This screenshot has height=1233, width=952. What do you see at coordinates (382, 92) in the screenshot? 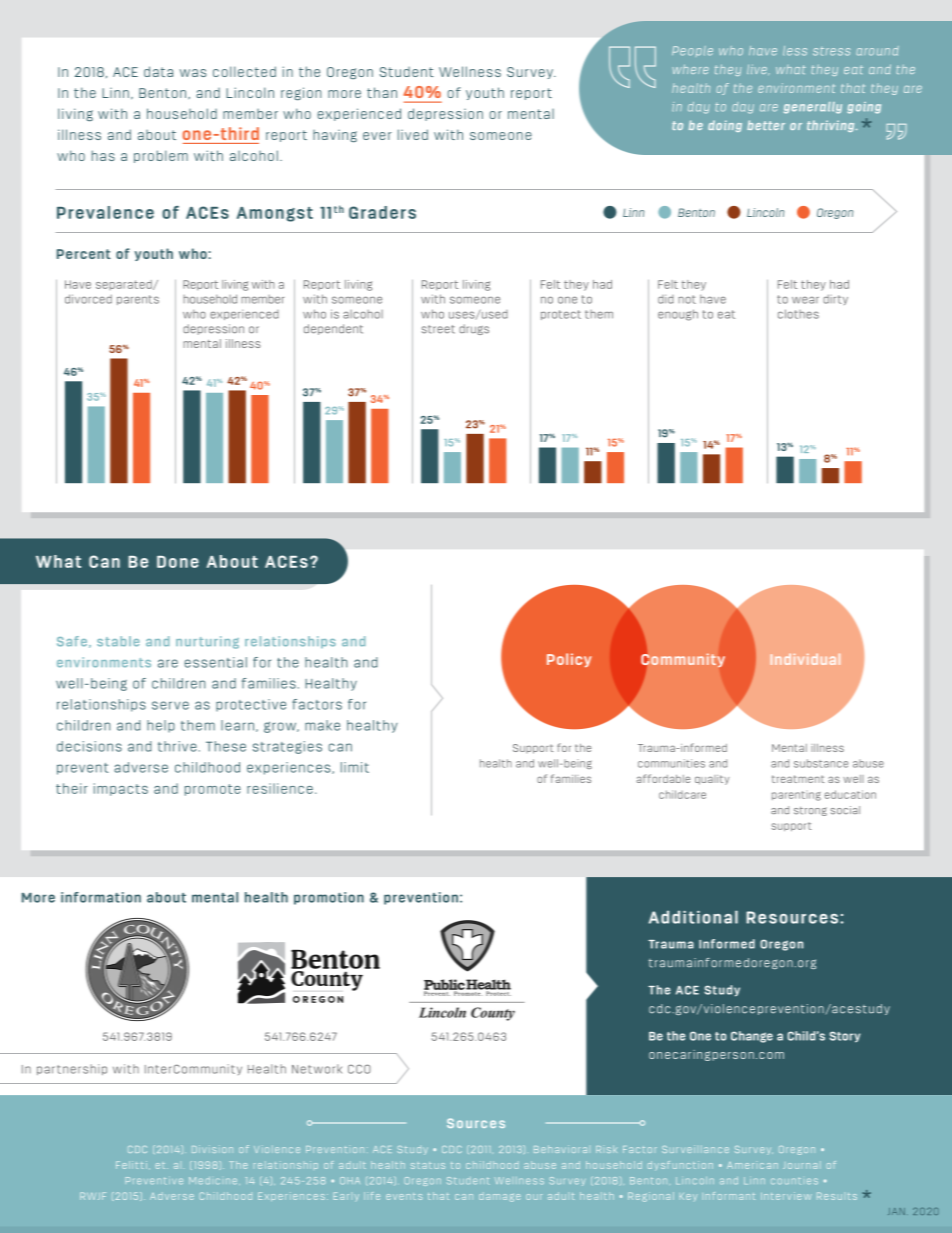
I see `than` at bounding box center [382, 92].
